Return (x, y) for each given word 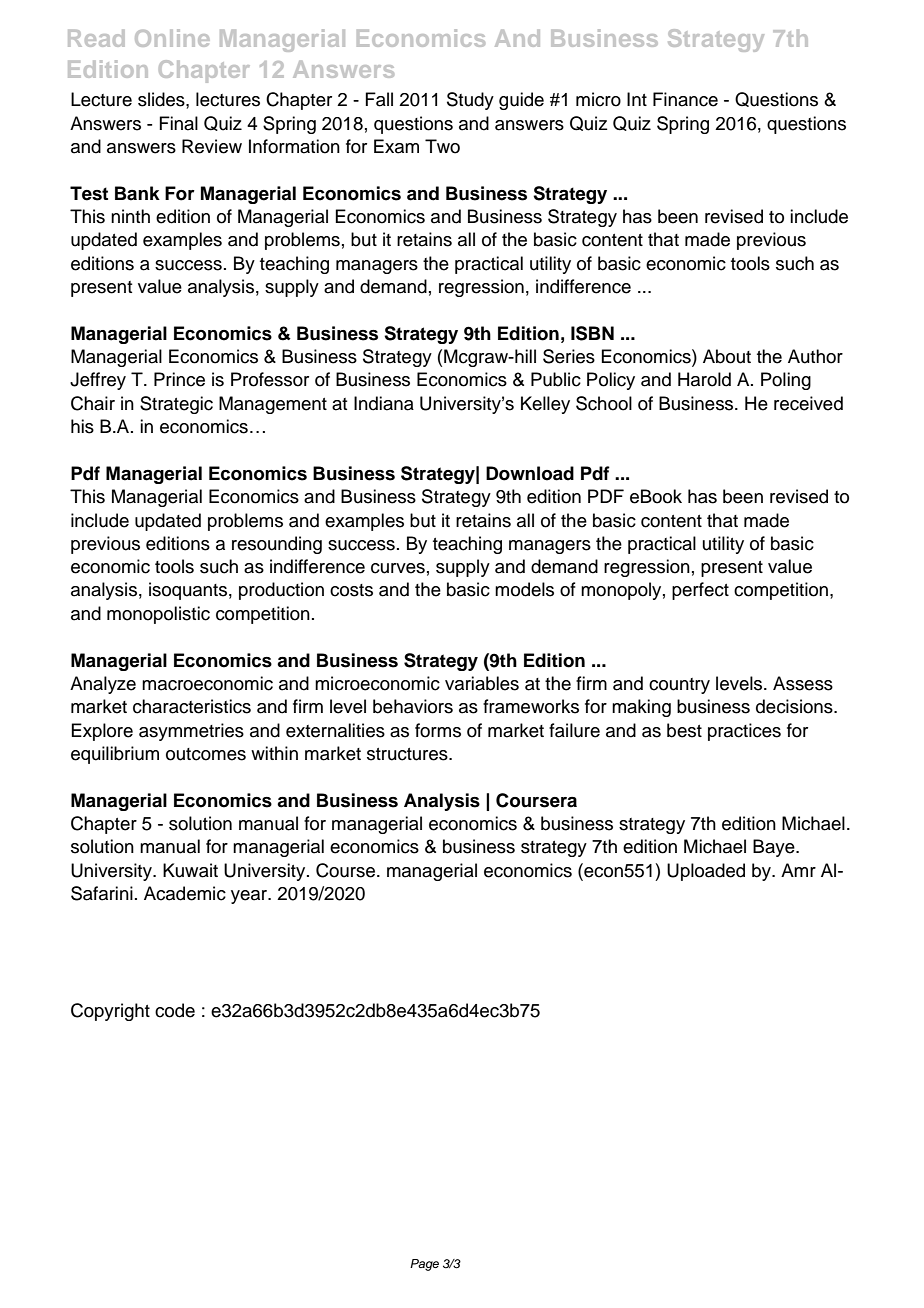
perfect (700, 591)
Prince (179, 379)
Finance (685, 99)
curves (398, 568)
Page (424, 1265)
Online (172, 38)
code (175, 1010)
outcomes (206, 754)
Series (569, 356)
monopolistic (158, 615)
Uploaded (706, 872)
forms (438, 730)
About (727, 356)
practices (744, 732)
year (250, 897)
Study (470, 101)
